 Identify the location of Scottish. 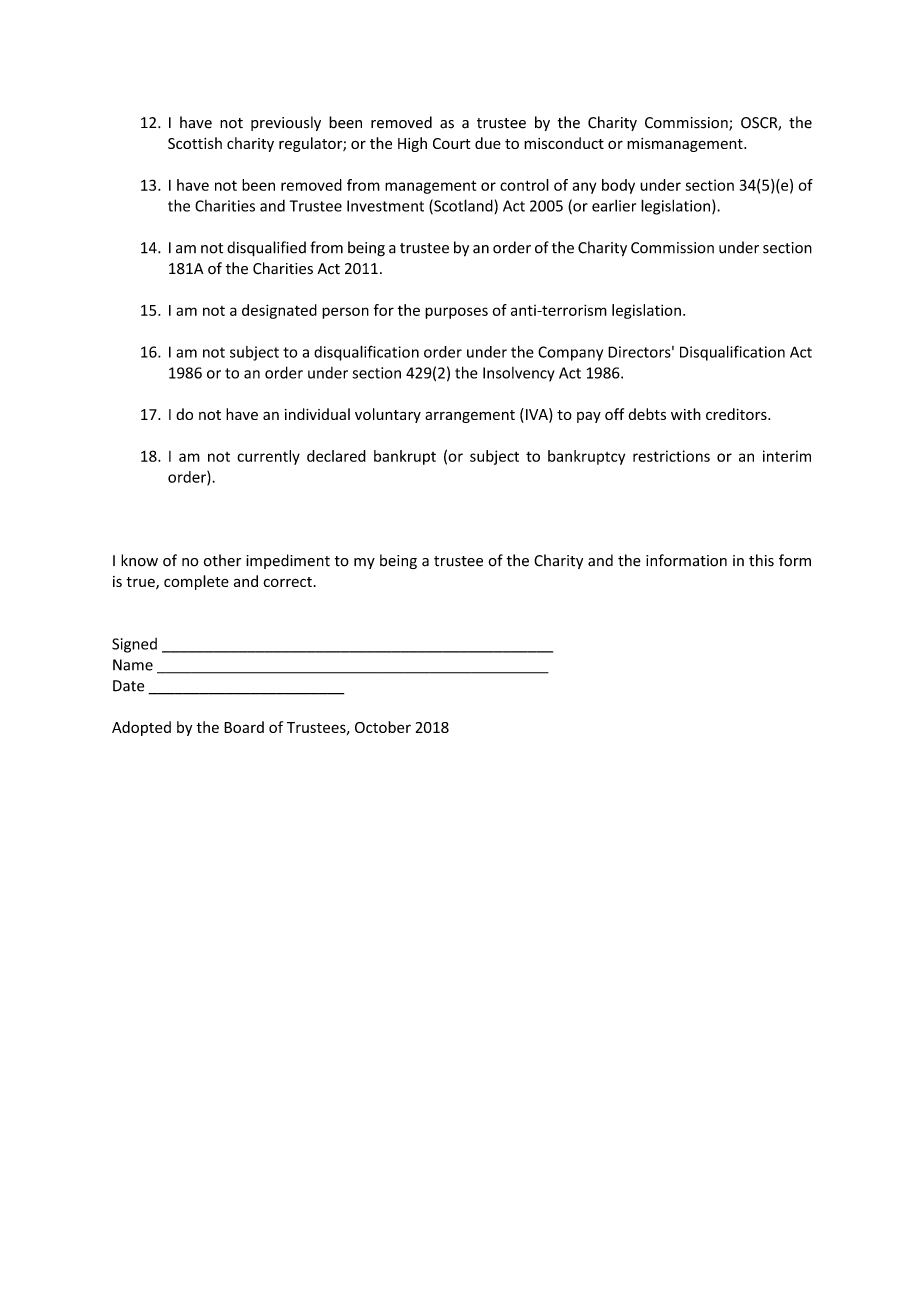
(195, 143).
